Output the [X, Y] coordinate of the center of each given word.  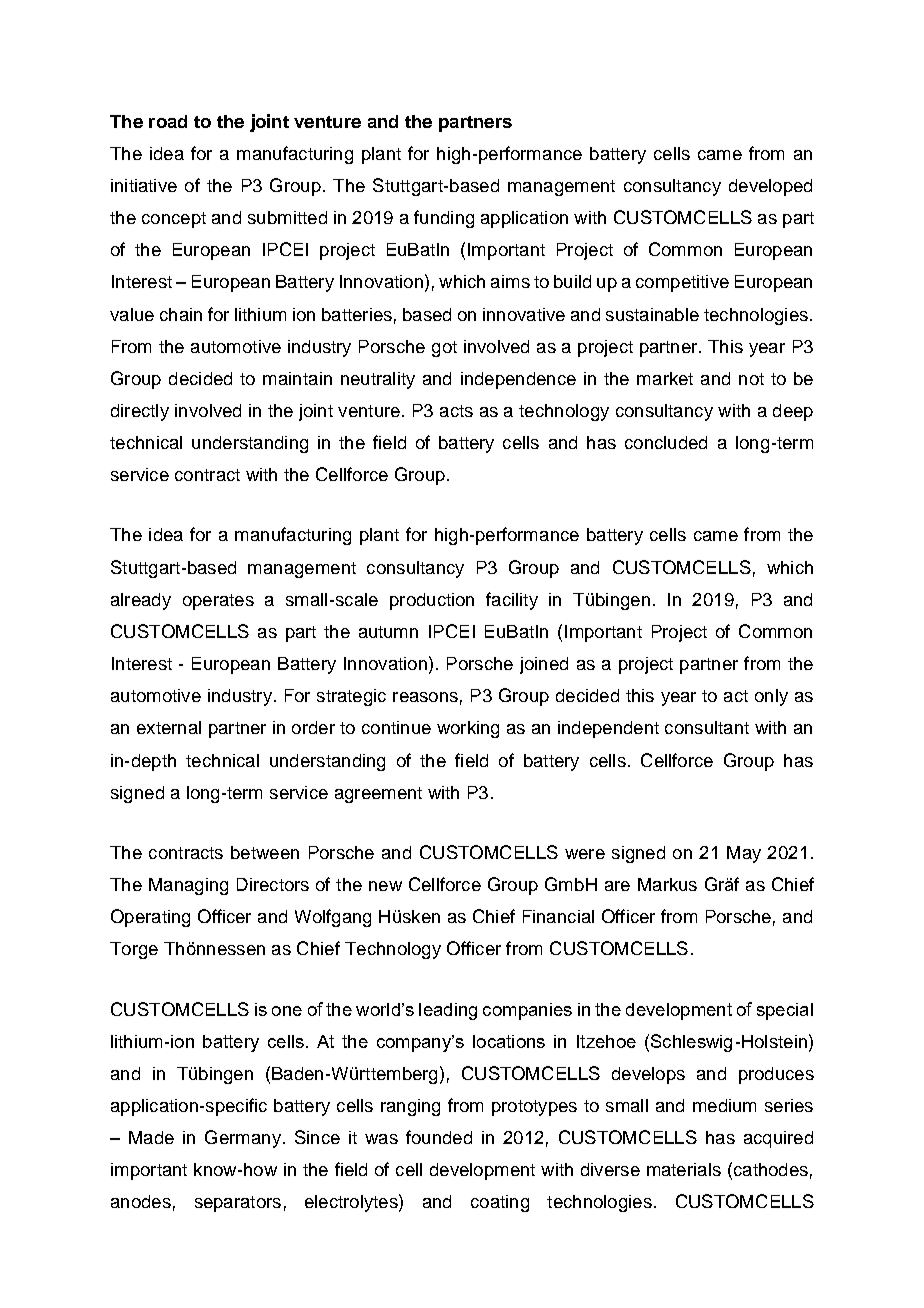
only [771, 697]
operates [218, 602]
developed [770, 187]
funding [444, 219]
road [168, 121]
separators [238, 1204]
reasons [425, 697]
